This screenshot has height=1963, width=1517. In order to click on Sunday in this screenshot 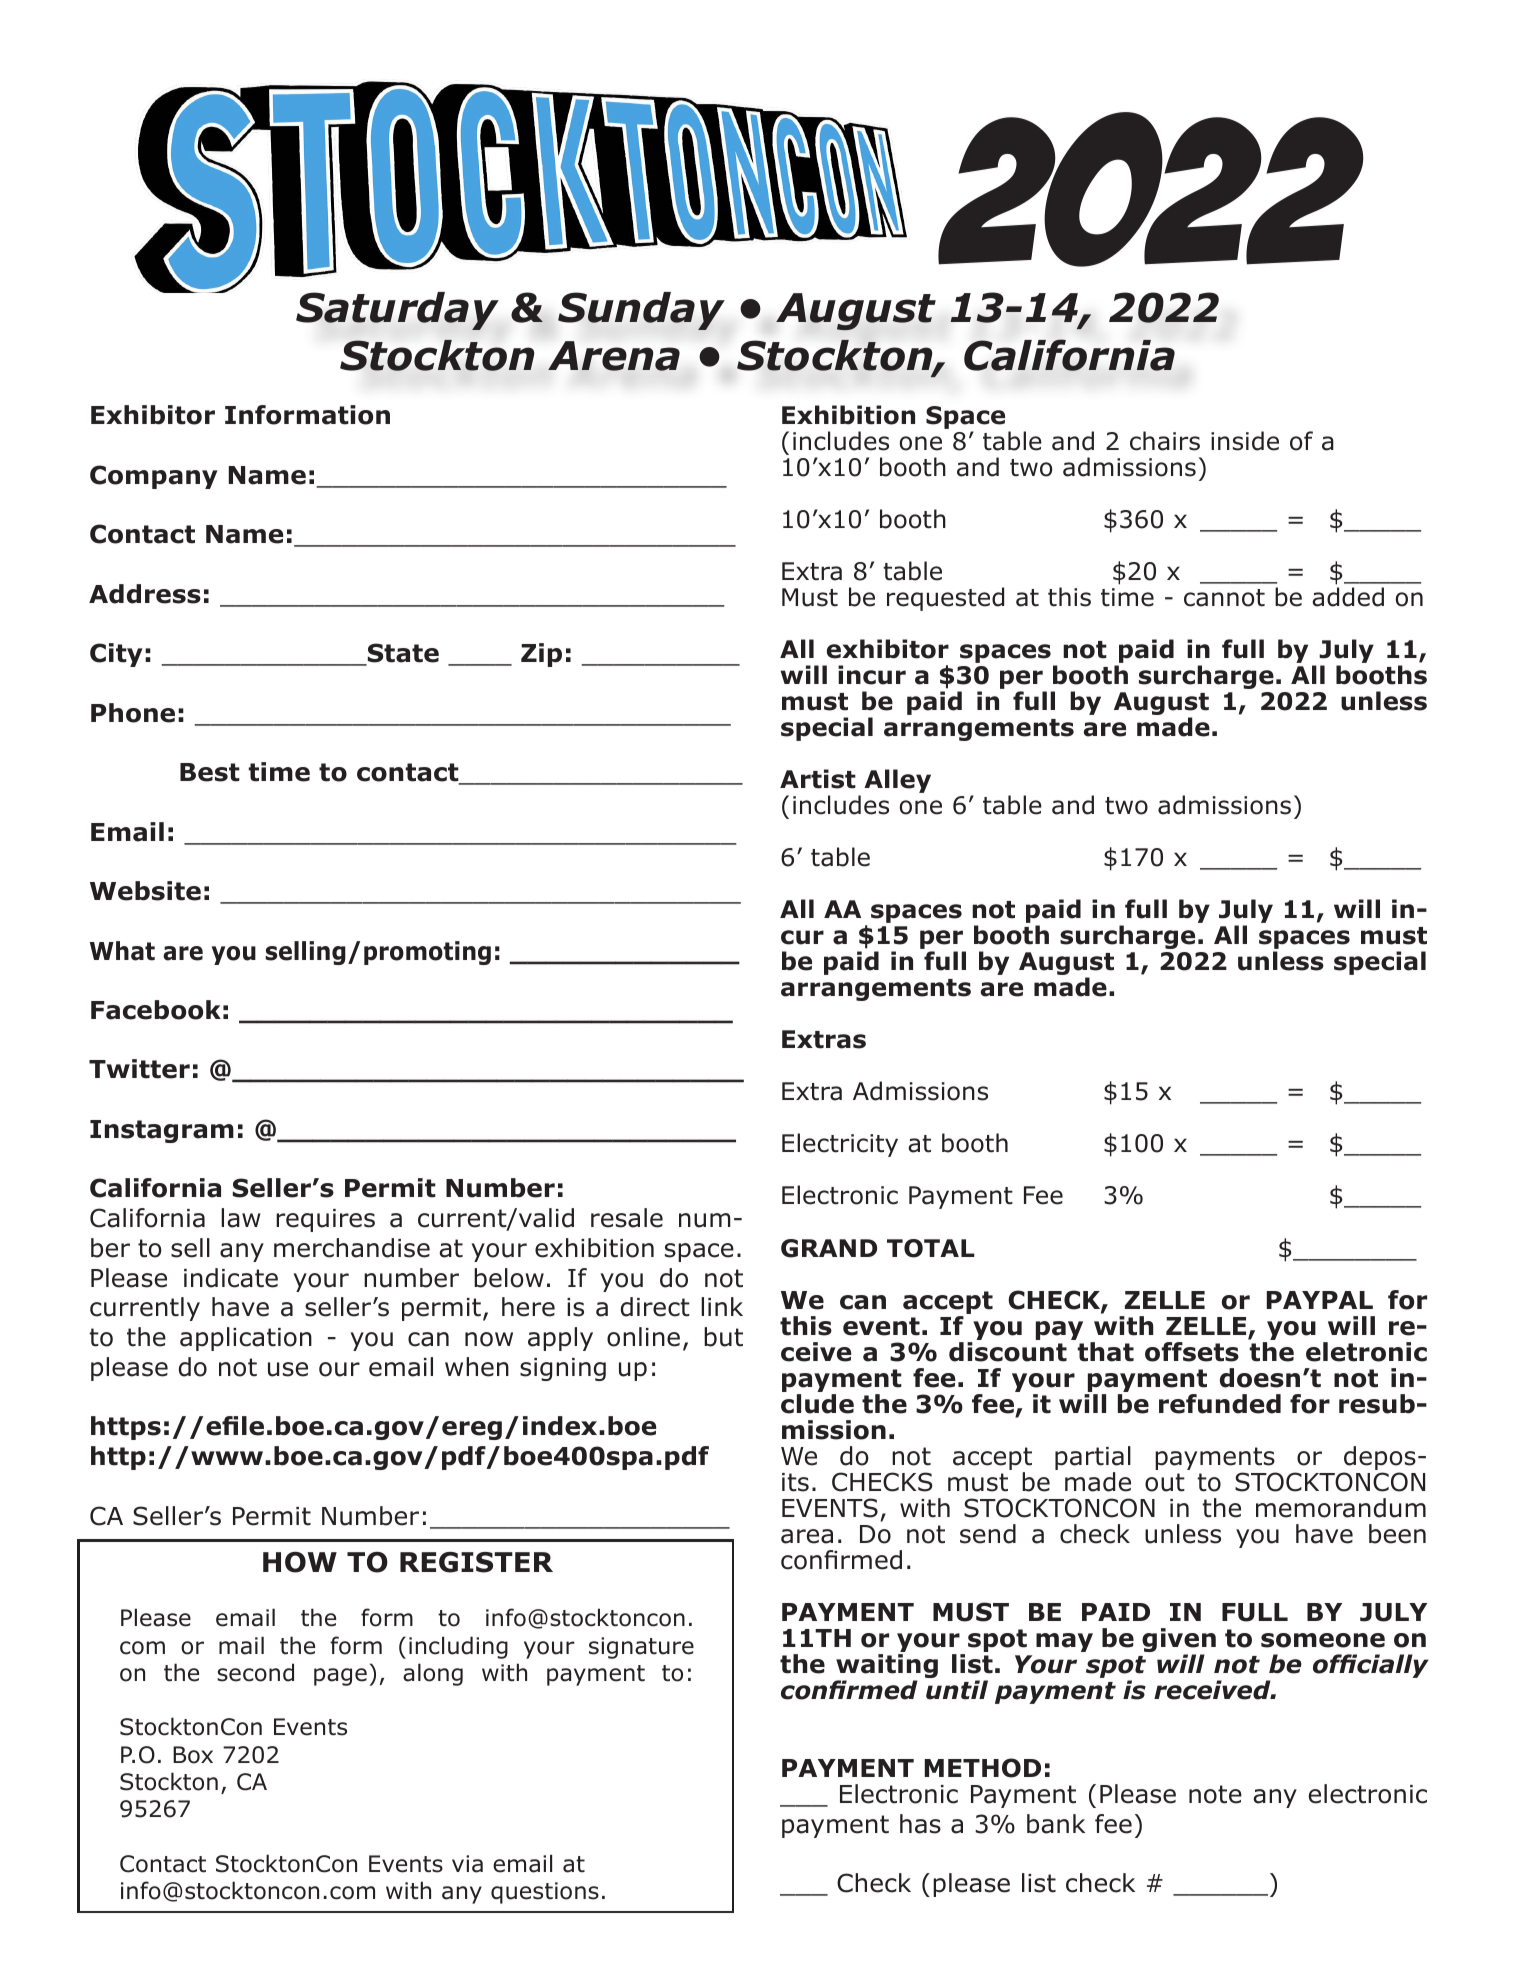, I will do `click(641, 311)`.
